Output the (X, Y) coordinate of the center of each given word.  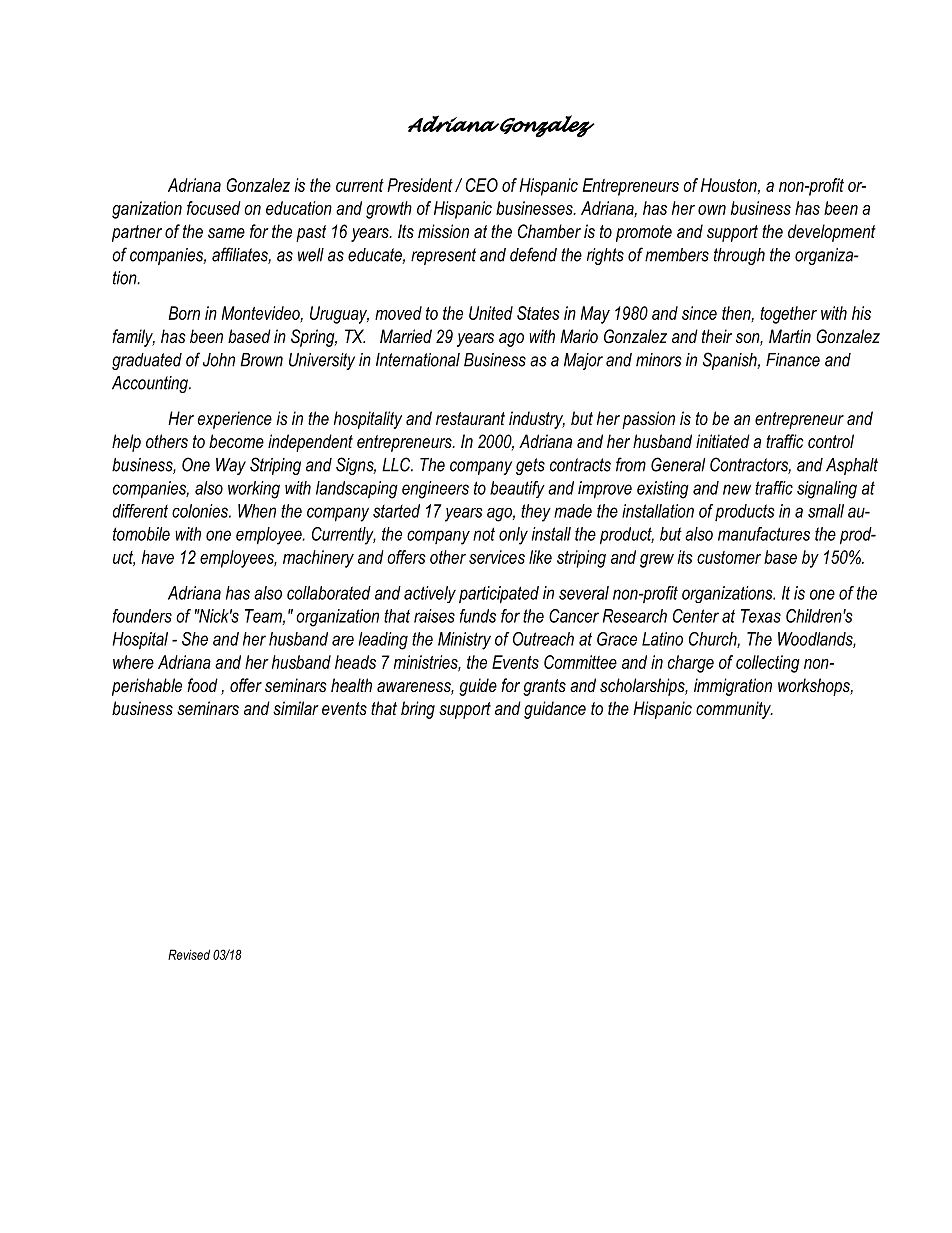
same (226, 233)
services (497, 557)
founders (142, 616)
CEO (482, 185)
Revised (189, 954)
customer (729, 557)
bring (418, 710)
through (739, 256)
